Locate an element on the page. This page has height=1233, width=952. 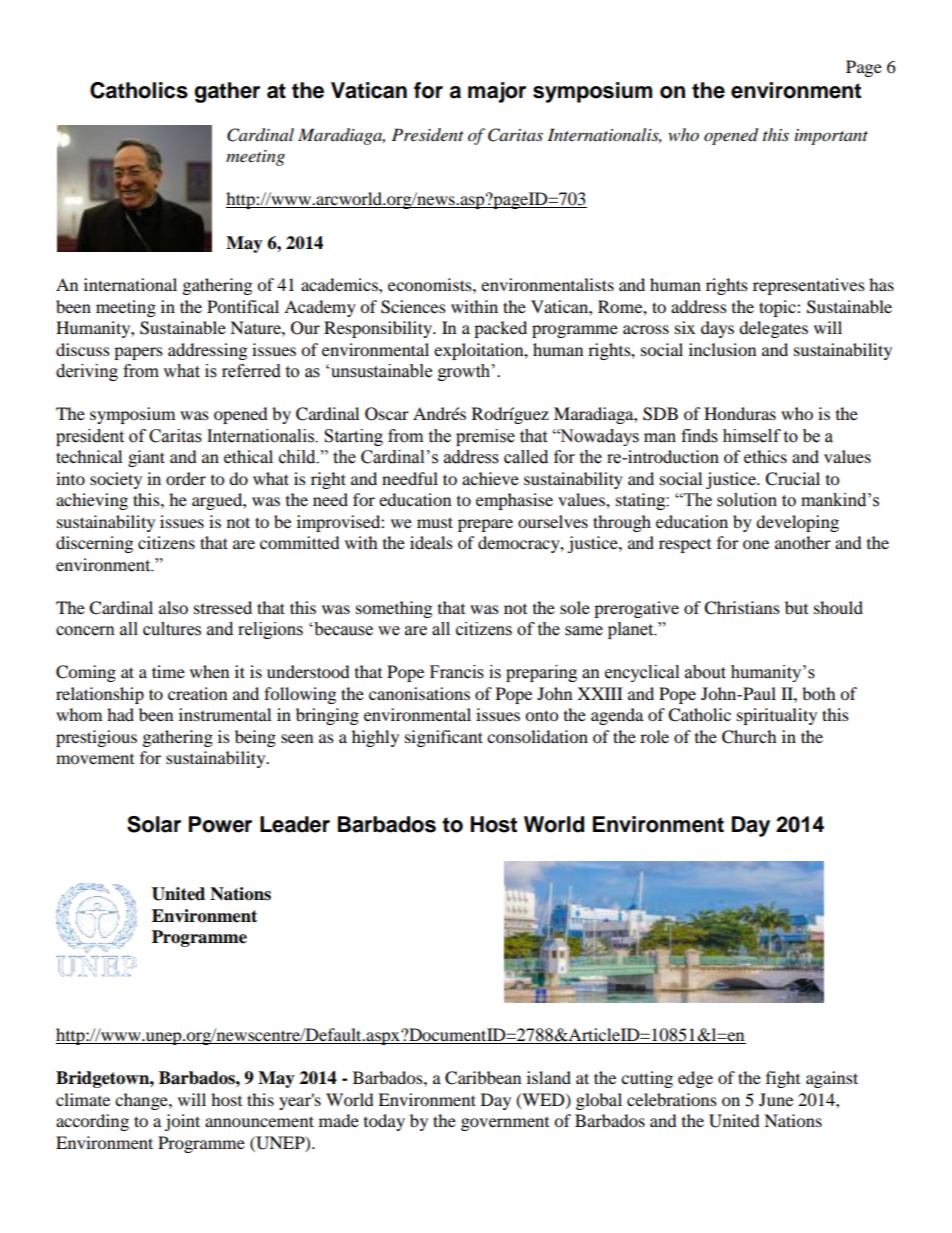
Leader is located at coordinates (295, 824).
